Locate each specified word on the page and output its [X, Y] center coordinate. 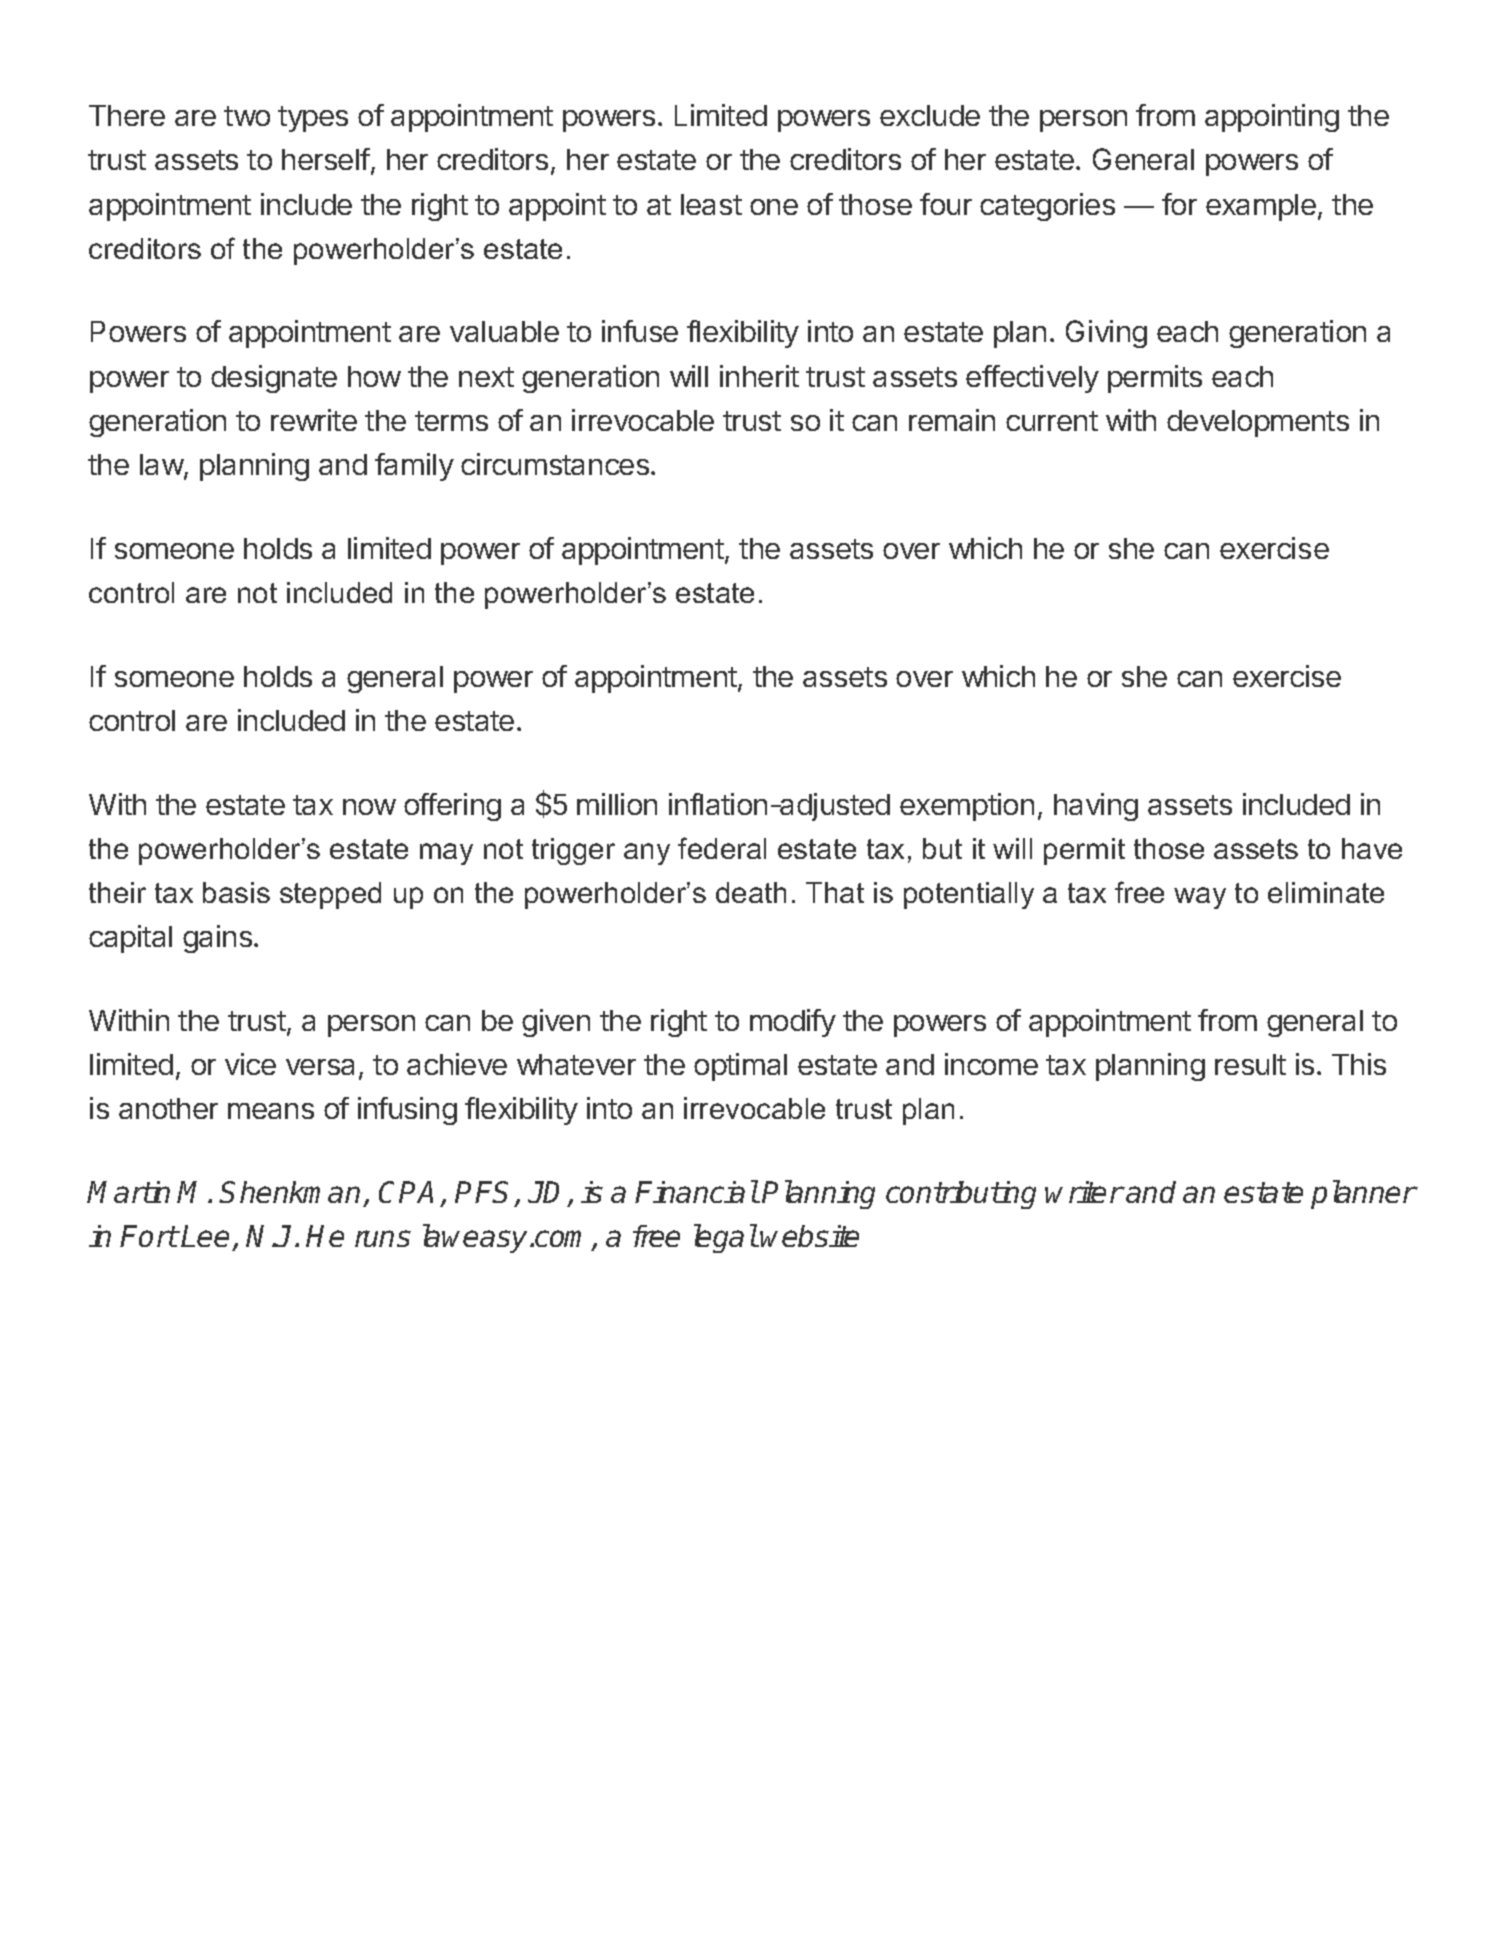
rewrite [314, 420]
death [751, 892]
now [369, 807]
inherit [759, 376]
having [1096, 807]
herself [326, 159]
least [711, 204]
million [617, 804]
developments [1258, 423]
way [1200, 898]
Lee [205, 1236]
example [1261, 207]
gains [217, 939]
